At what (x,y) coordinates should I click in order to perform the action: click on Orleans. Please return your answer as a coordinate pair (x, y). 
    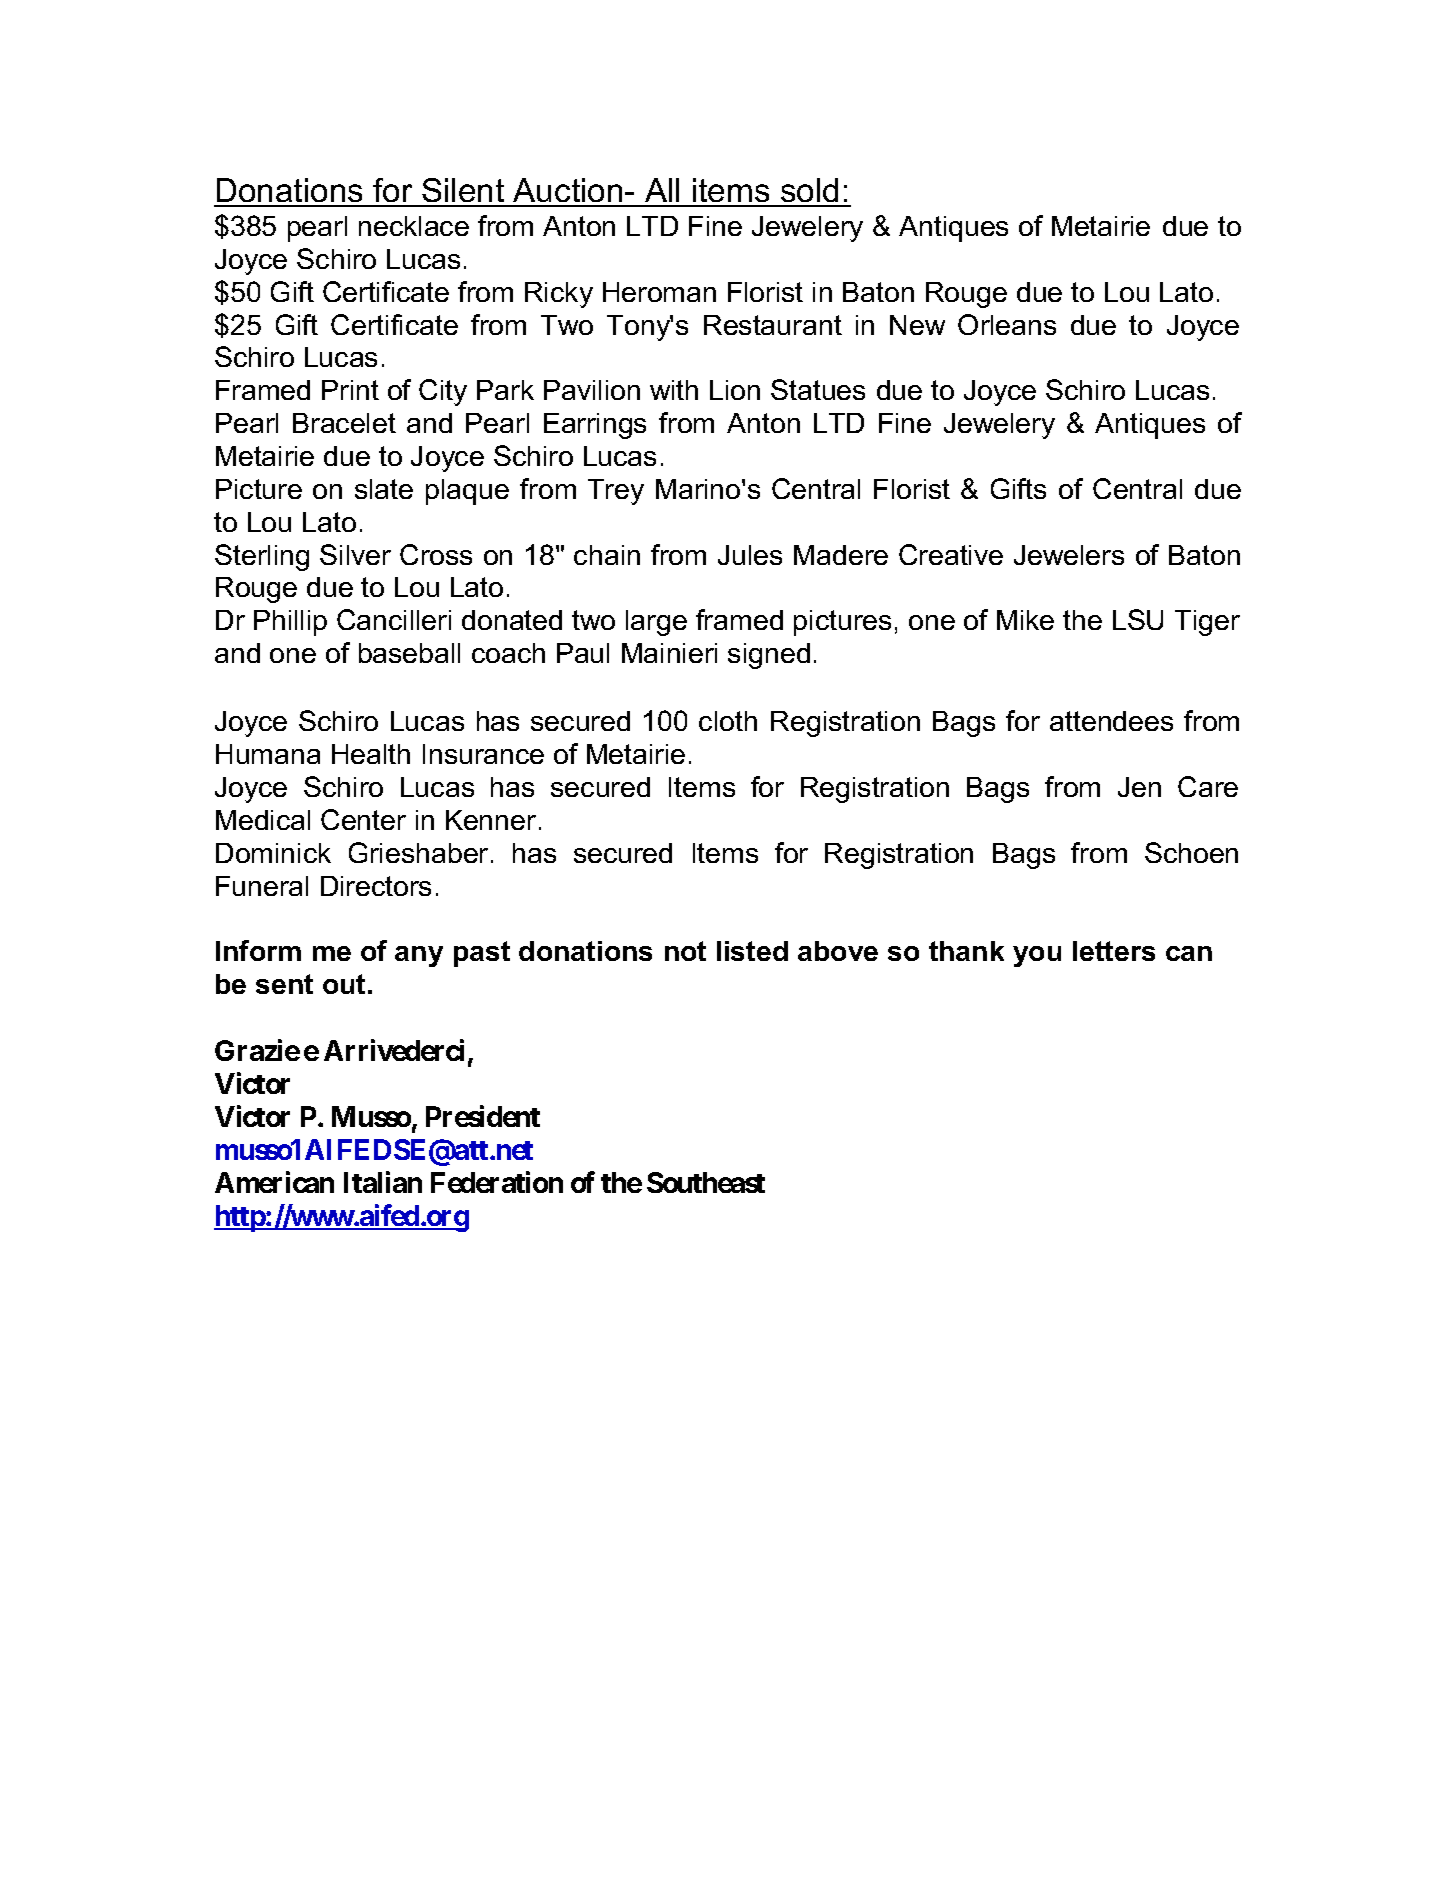
    Looking at the image, I should click on (1007, 324).
